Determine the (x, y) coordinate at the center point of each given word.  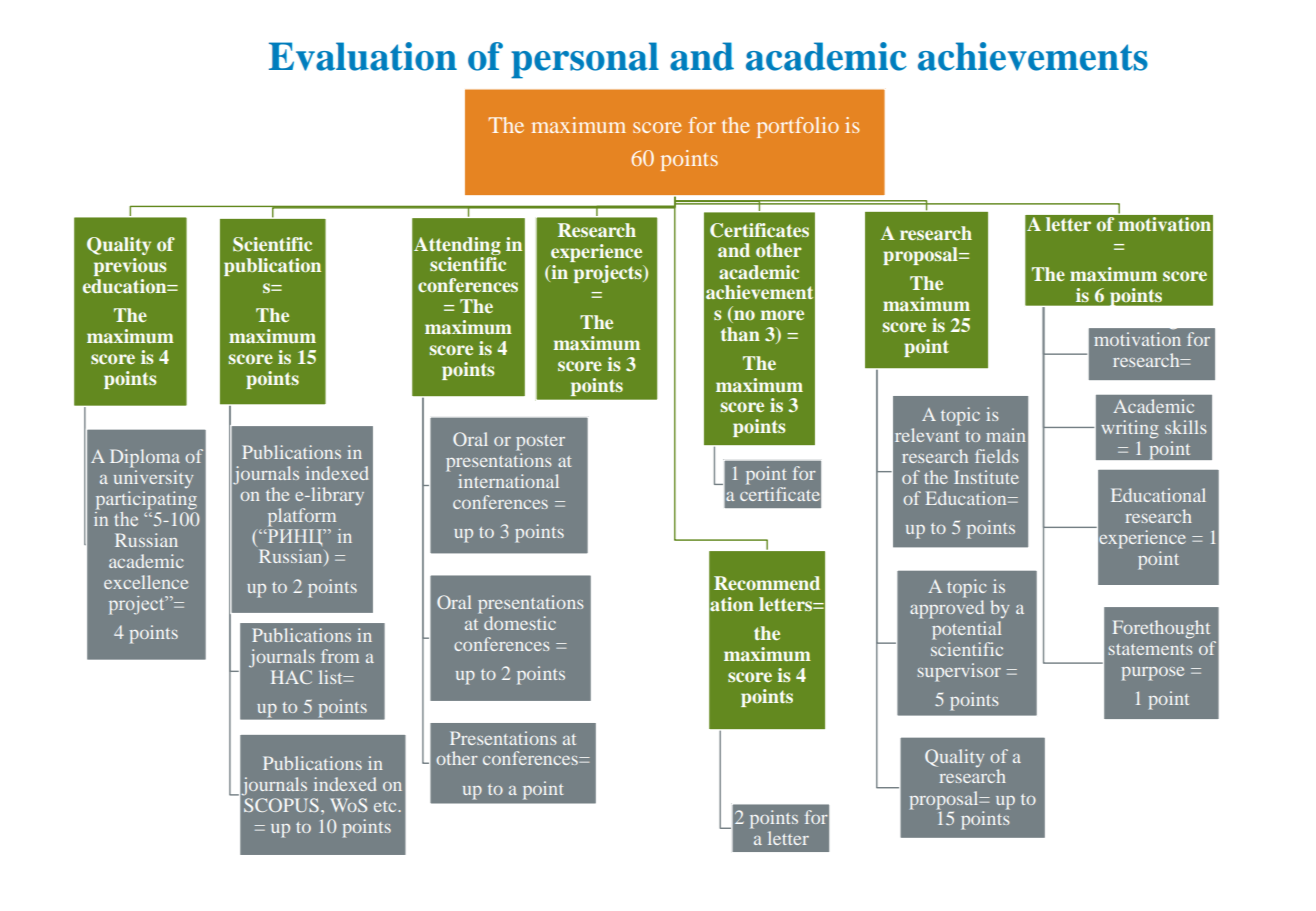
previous (130, 267)
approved (947, 609)
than (740, 334)
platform (302, 517)
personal (585, 60)
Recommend (767, 583)
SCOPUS (281, 805)
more (782, 315)
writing (1129, 429)
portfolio (798, 127)
